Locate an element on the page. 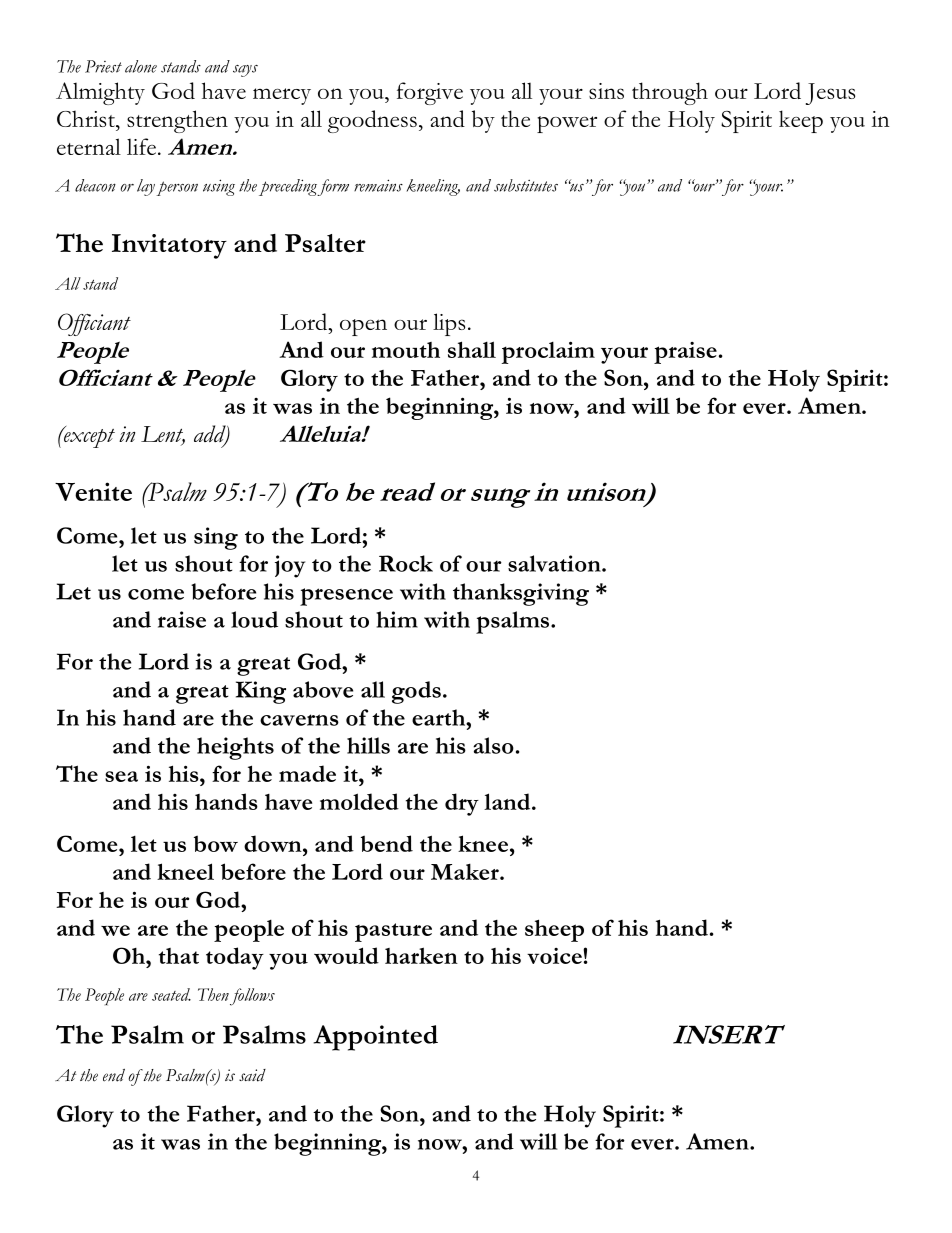 The height and width of the document is (1233, 952). salvation is located at coordinates (555, 563).
